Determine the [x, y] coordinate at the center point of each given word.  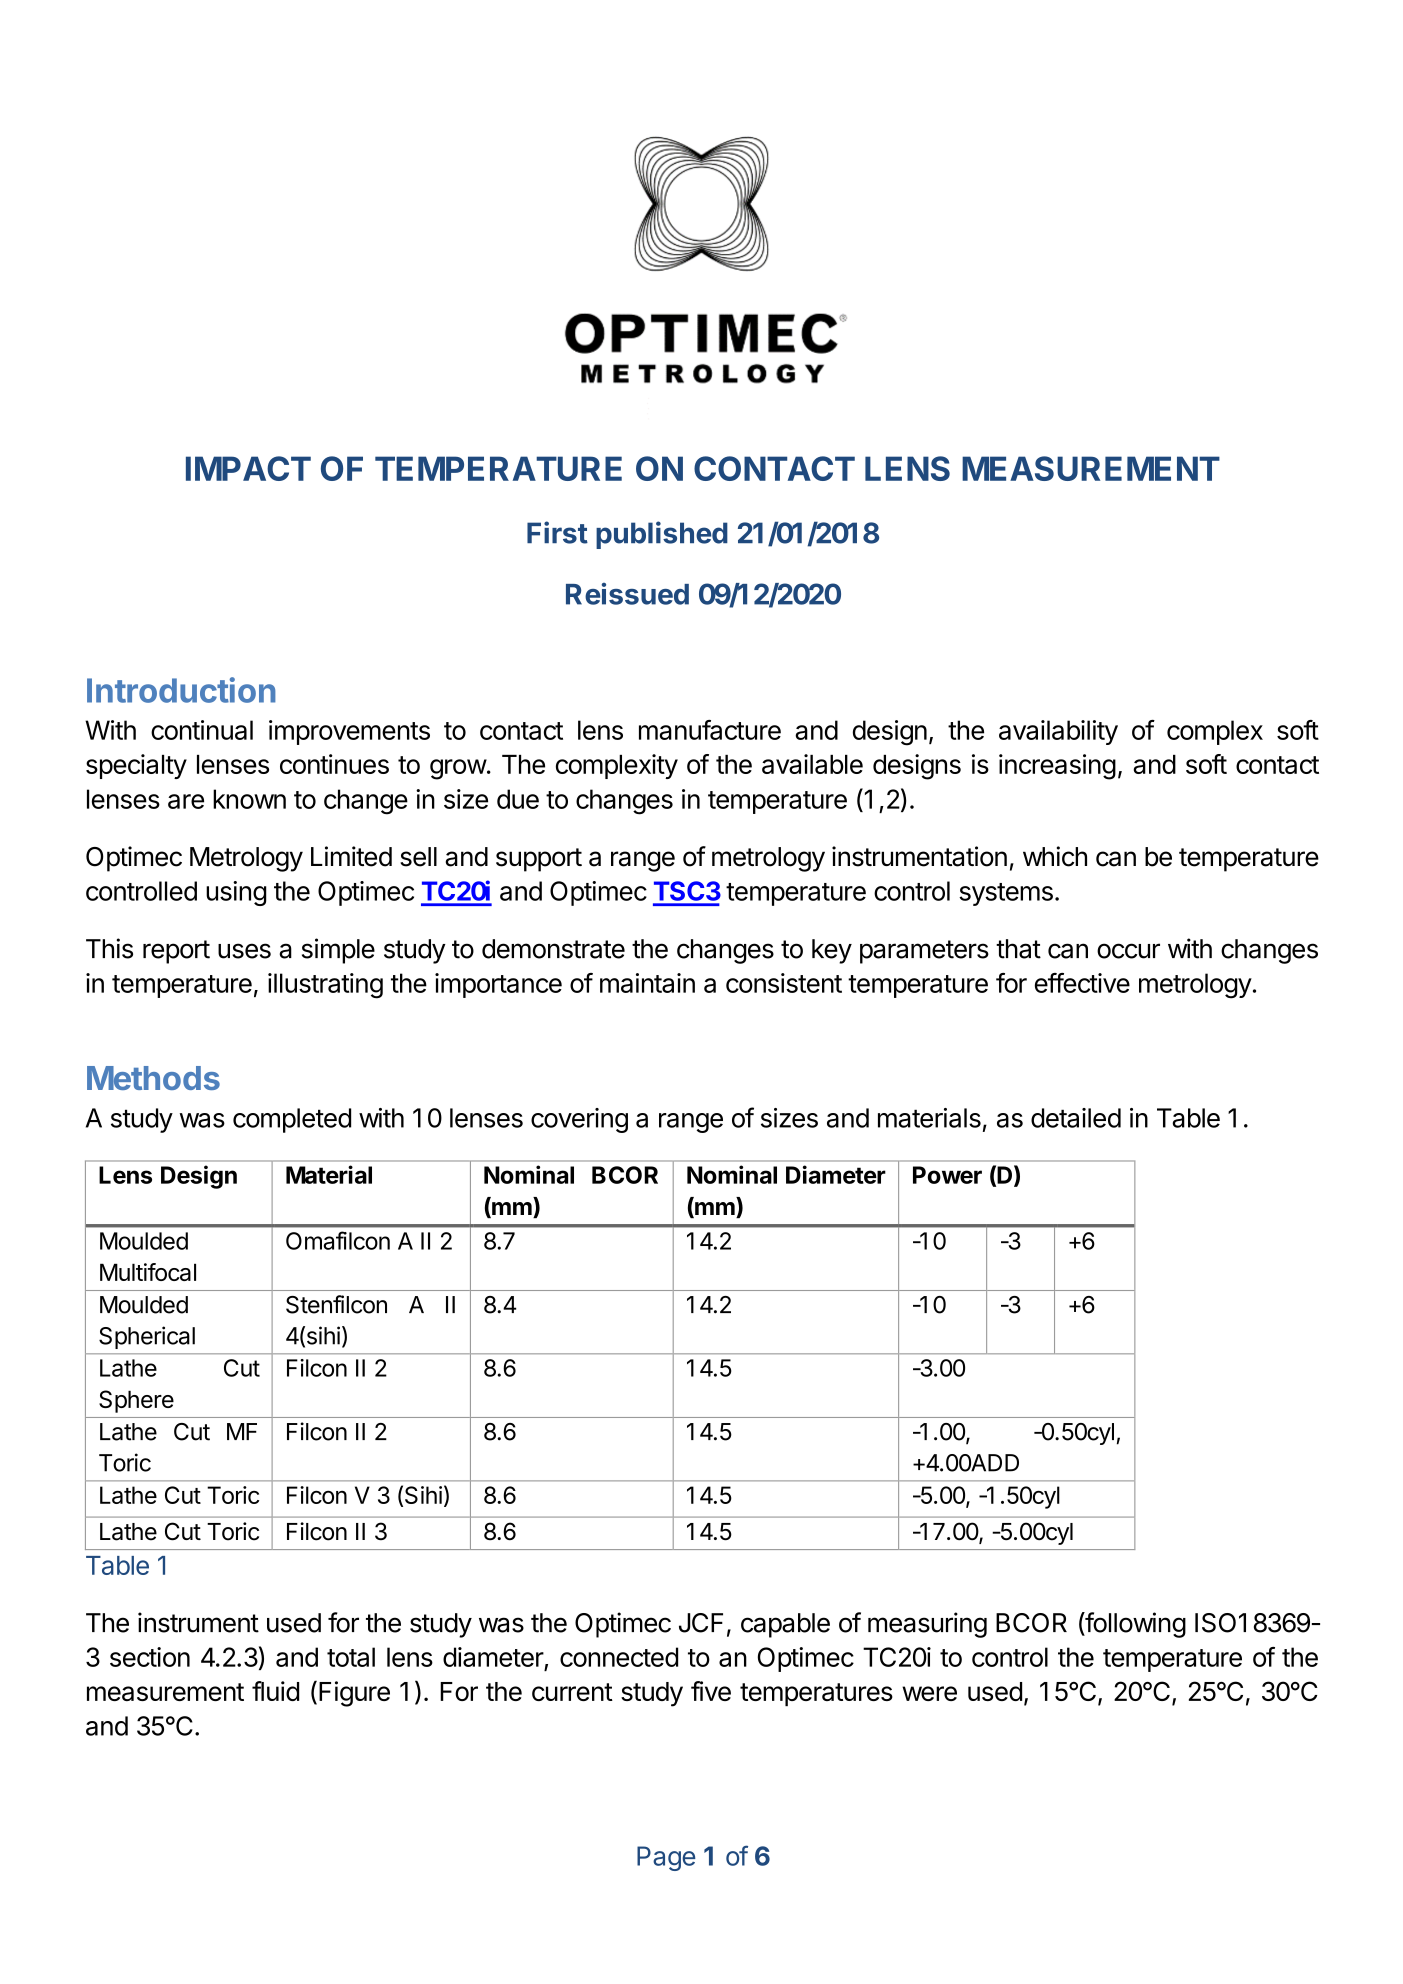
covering [579, 1120]
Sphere [136, 1401]
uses [244, 951]
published [662, 535]
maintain [647, 983]
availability [1058, 732]
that [1018, 949]
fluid [275, 1691]
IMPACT [248, 468]
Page [666, 1858]
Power [947, 1175]
